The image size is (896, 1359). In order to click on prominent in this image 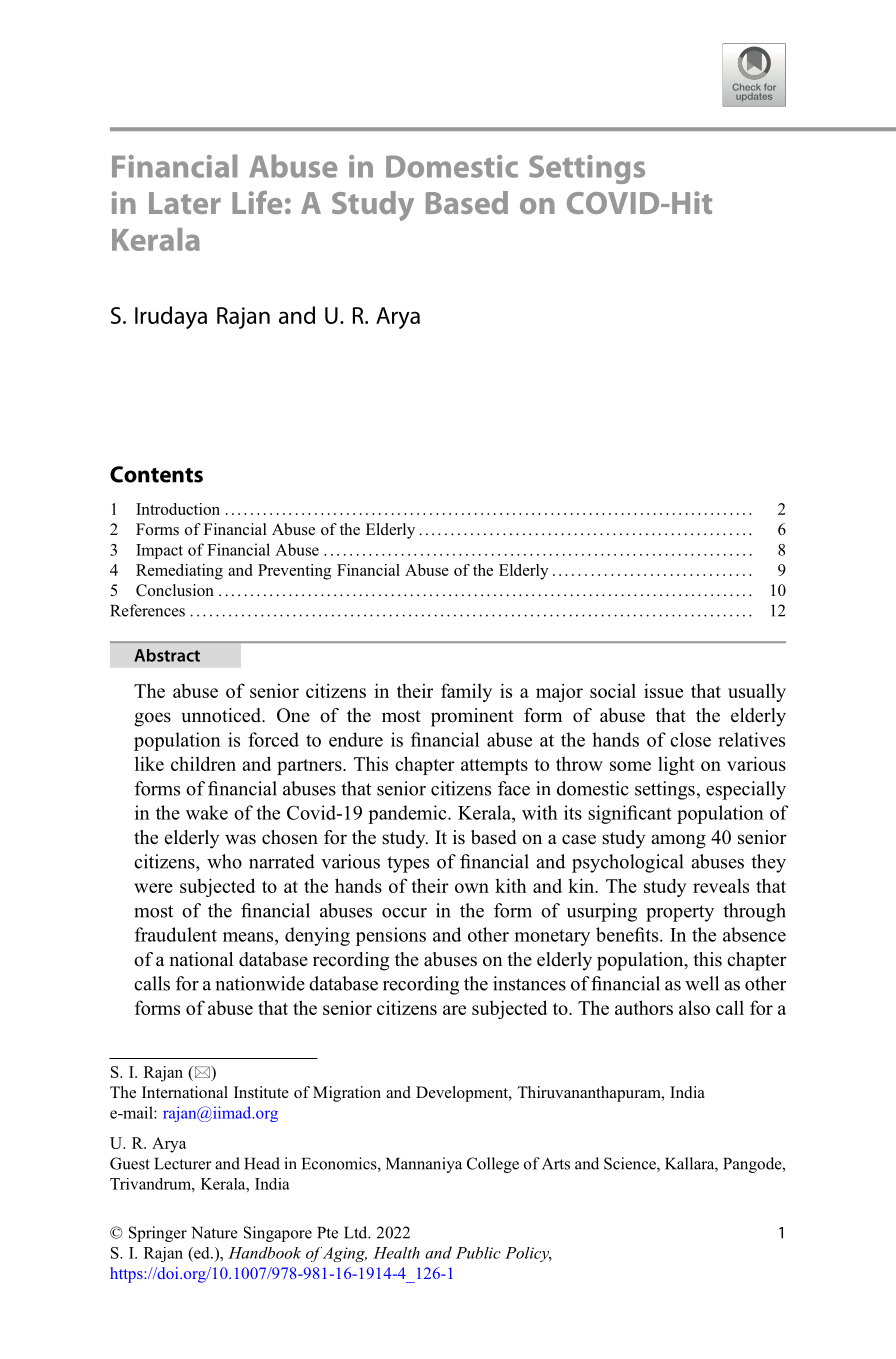, I will do `click(472, 717)`.
